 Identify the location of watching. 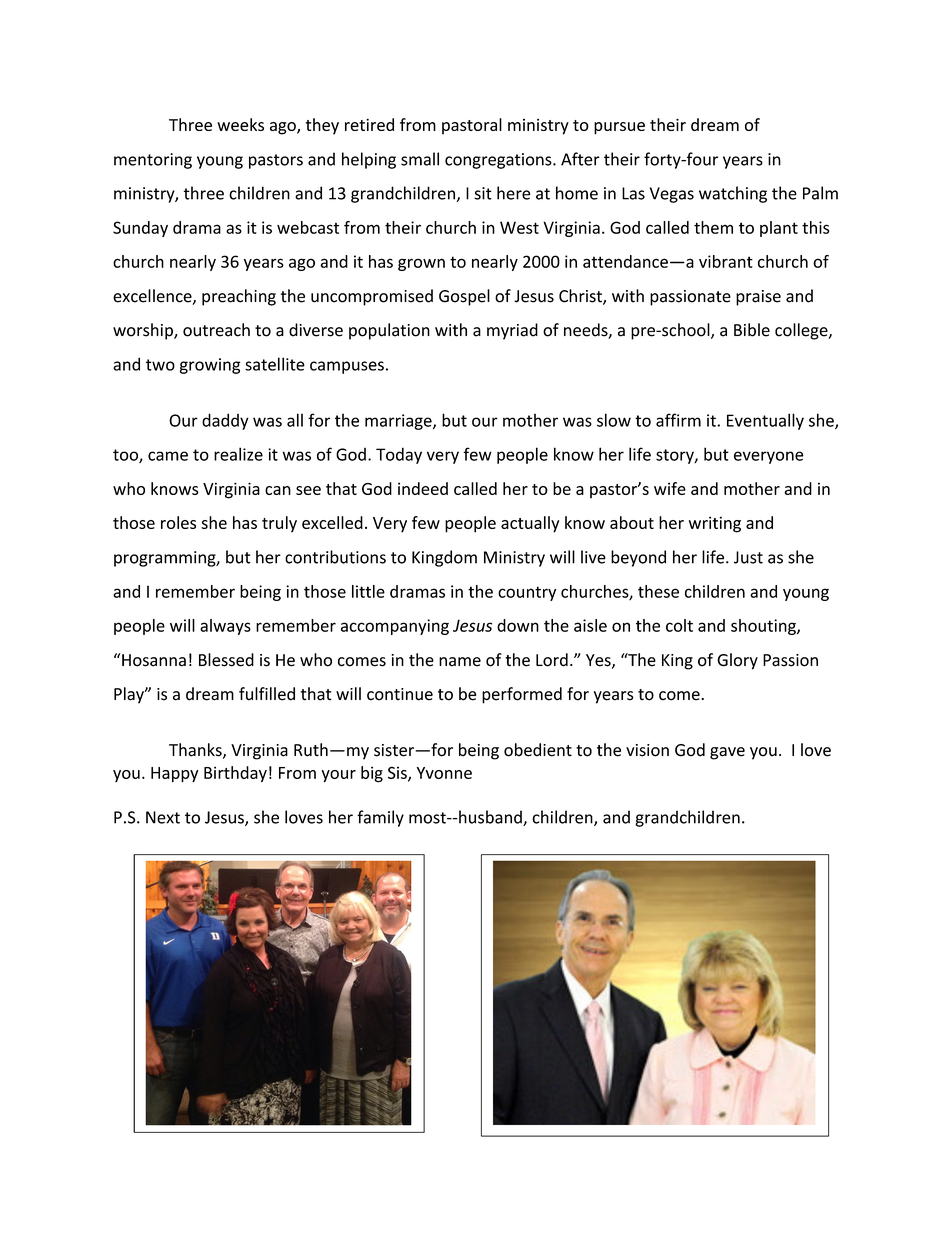
(733, 194).
